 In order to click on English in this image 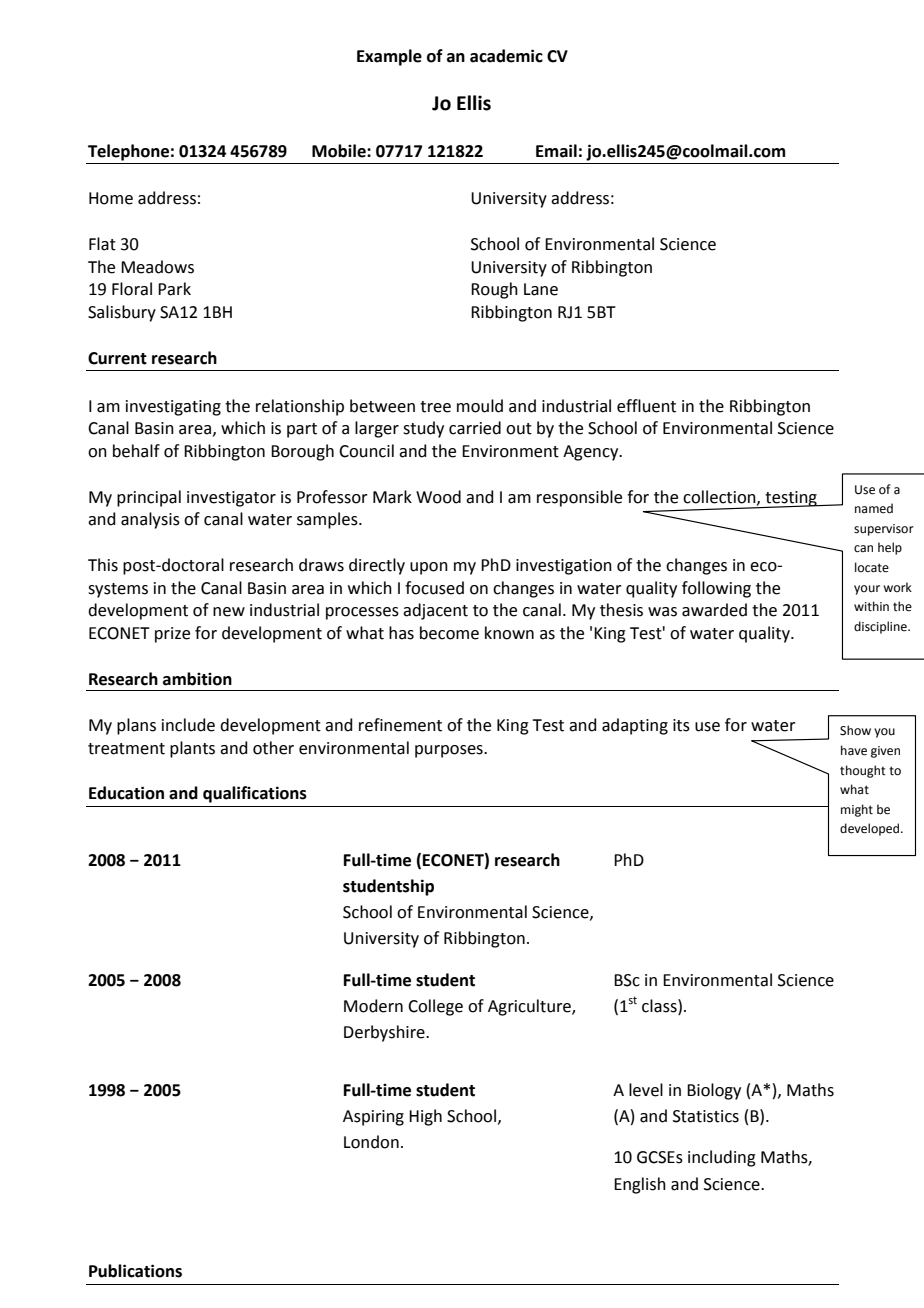, I will do `click(640, 1185)`.
